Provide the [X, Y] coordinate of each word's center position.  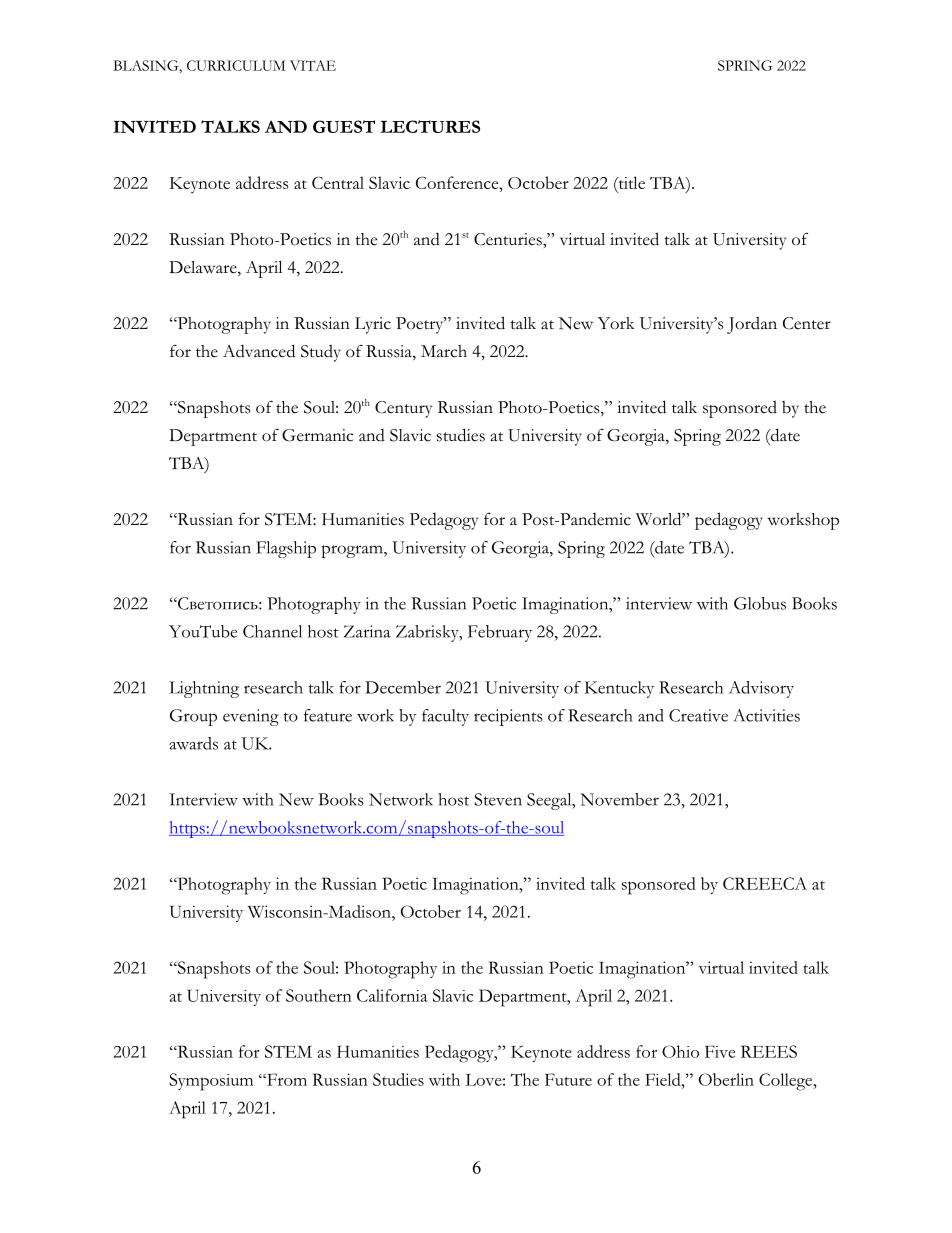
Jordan [752, 325]
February [500, 633]
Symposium [211, 1082]
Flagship [286, 549]
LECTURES [430, 126]
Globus [760, 603]
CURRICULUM [236, 65]
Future [568, 1079]
